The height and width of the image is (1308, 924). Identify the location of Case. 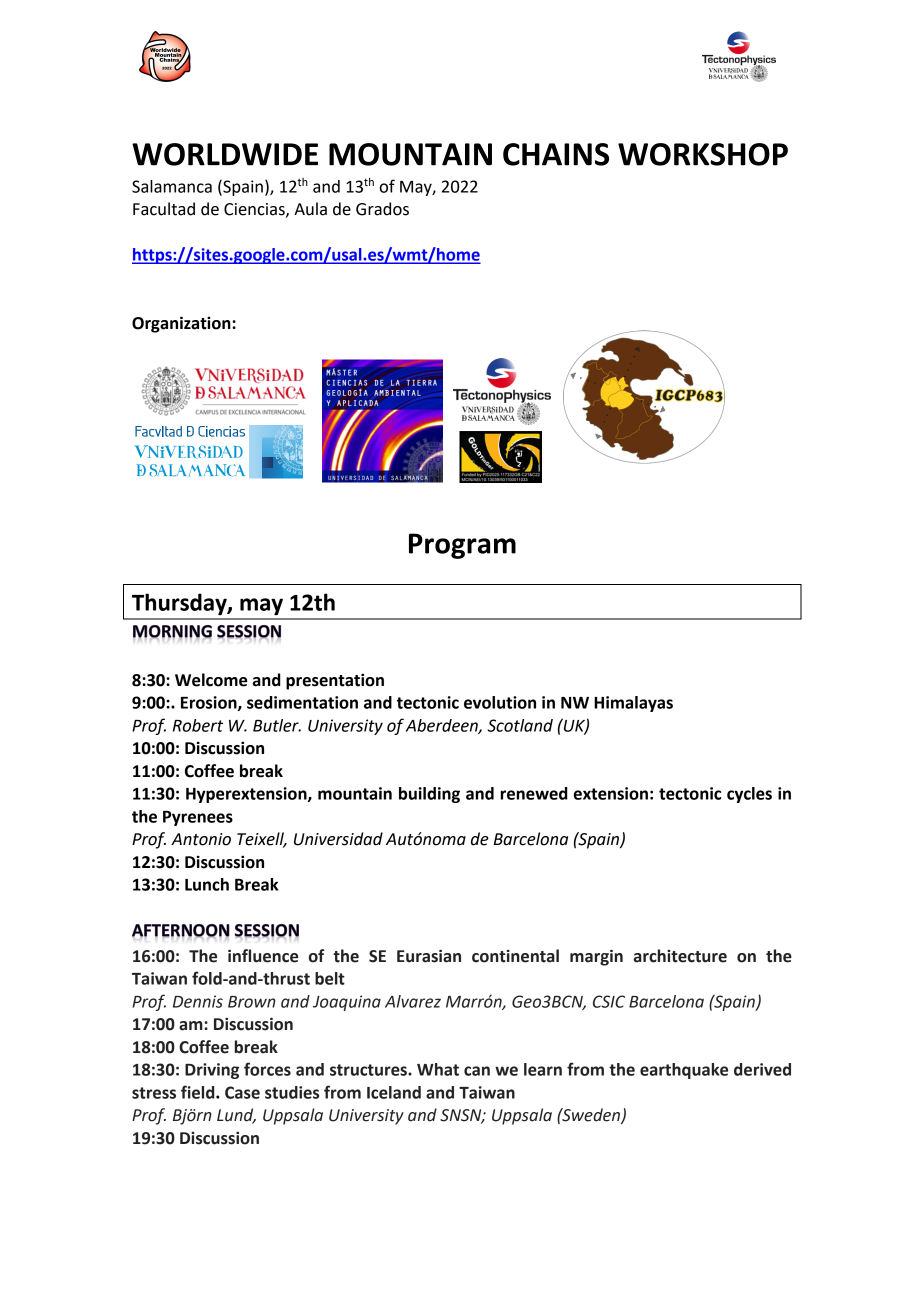
(242, 1092).
